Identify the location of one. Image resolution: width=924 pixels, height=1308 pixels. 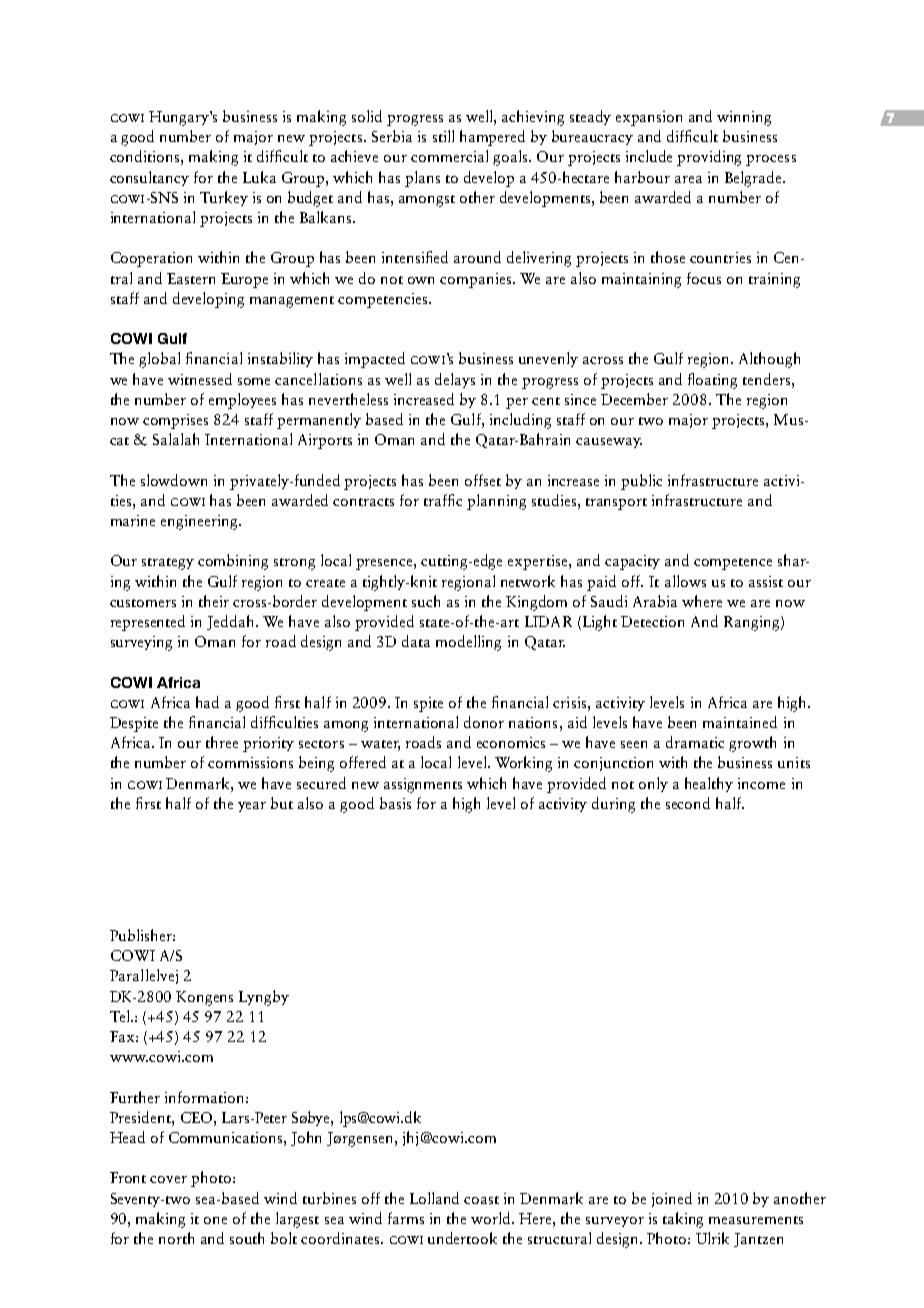
(215, 1220).
